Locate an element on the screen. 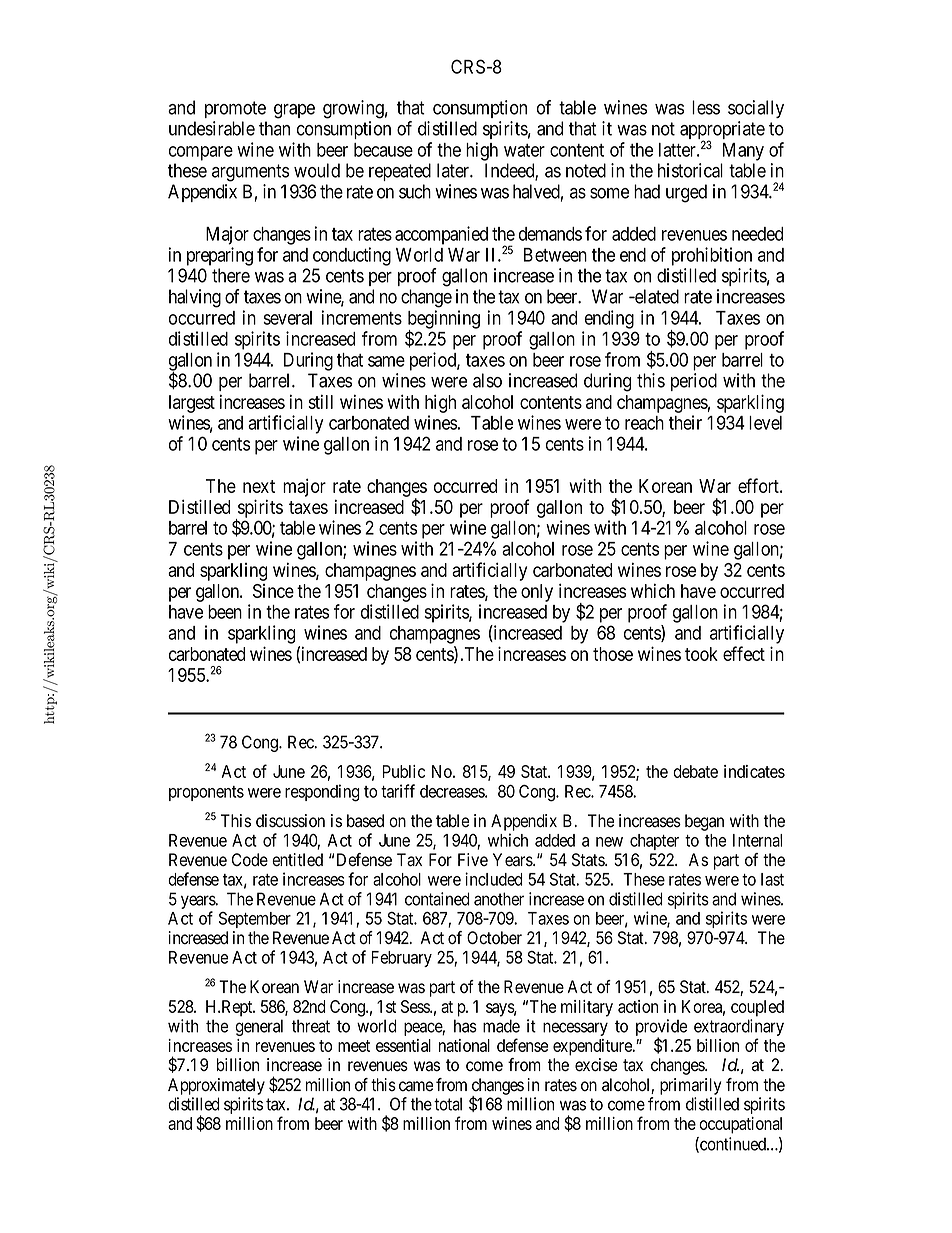 This screenshot has height=1233, width=952. Public is located at coordinates (403, 771).
